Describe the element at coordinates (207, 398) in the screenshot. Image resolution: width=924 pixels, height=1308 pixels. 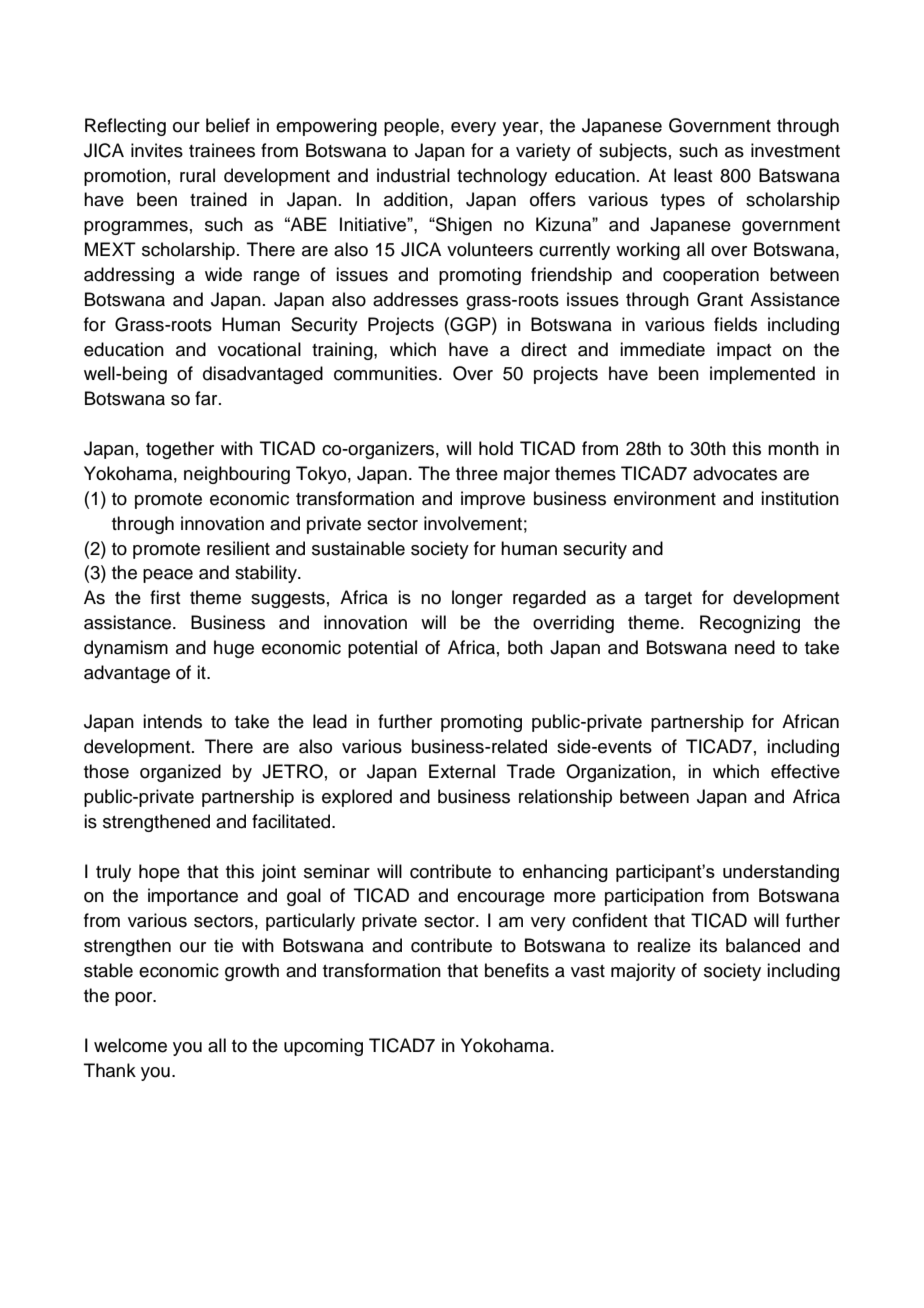
I see `far` at that location.
